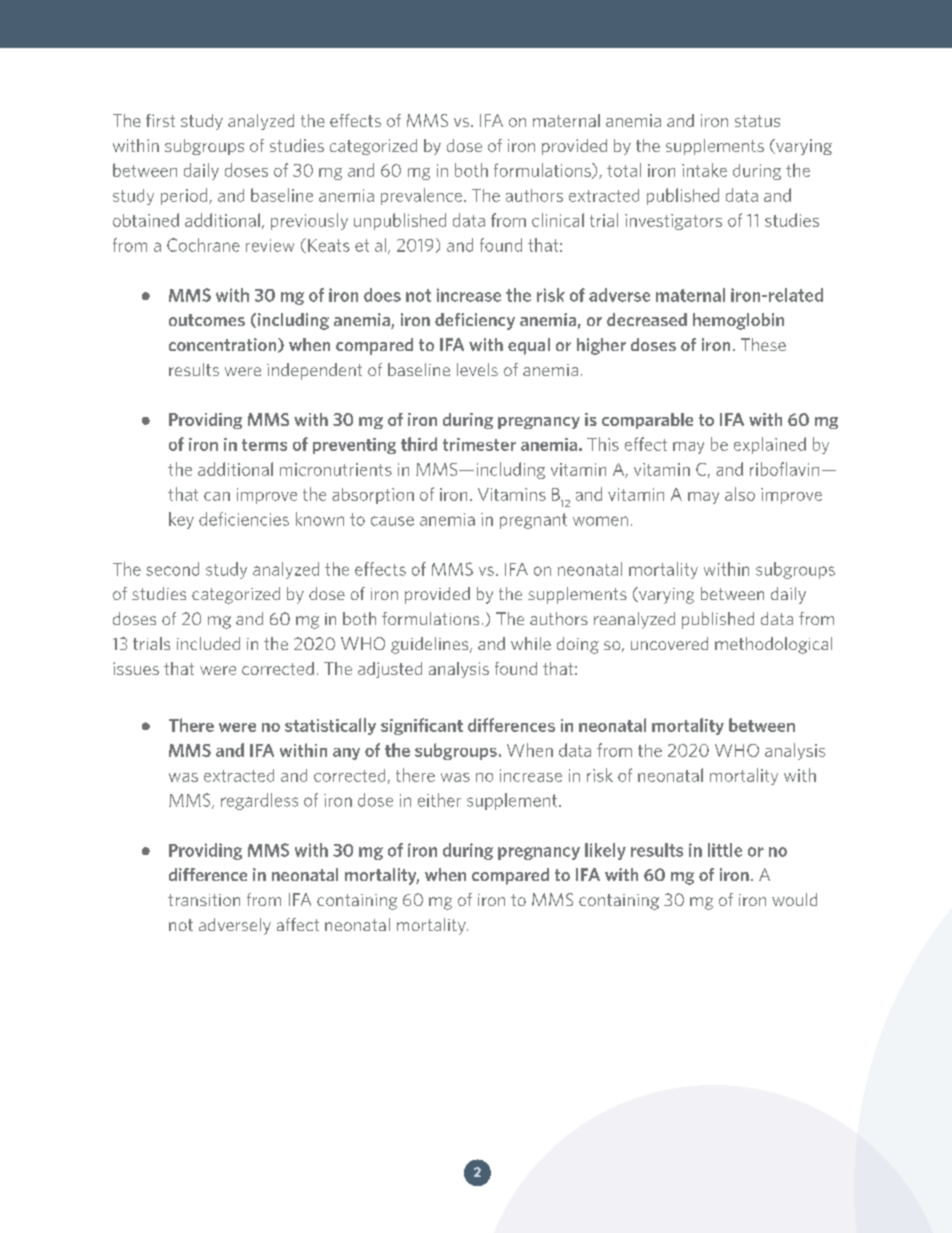  What do you see at coordinates (794, 899) in the screenshot?
I see `would` at bounding box center [794, 899].
